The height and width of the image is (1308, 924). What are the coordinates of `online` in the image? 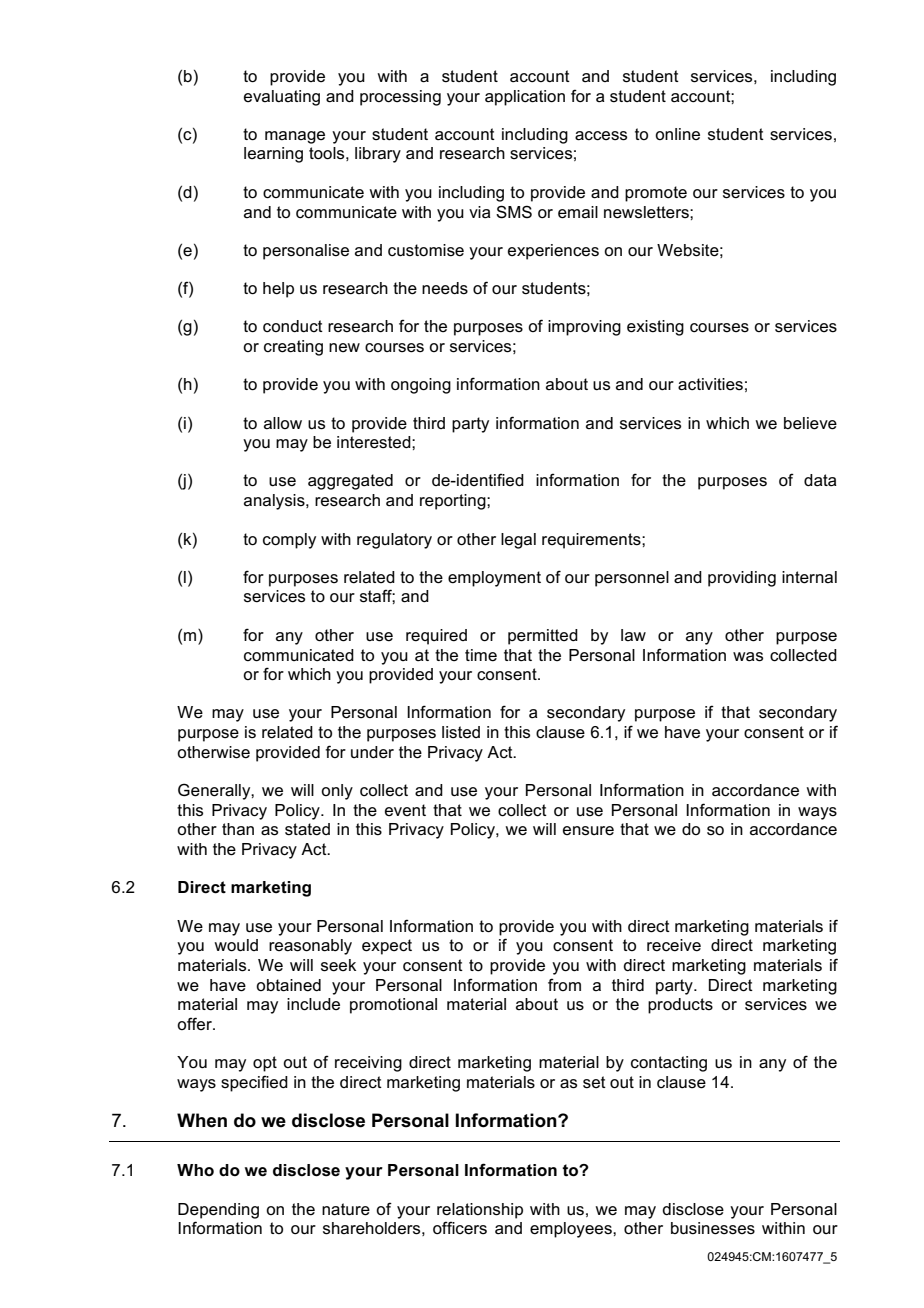 It's located at (677, 134).
